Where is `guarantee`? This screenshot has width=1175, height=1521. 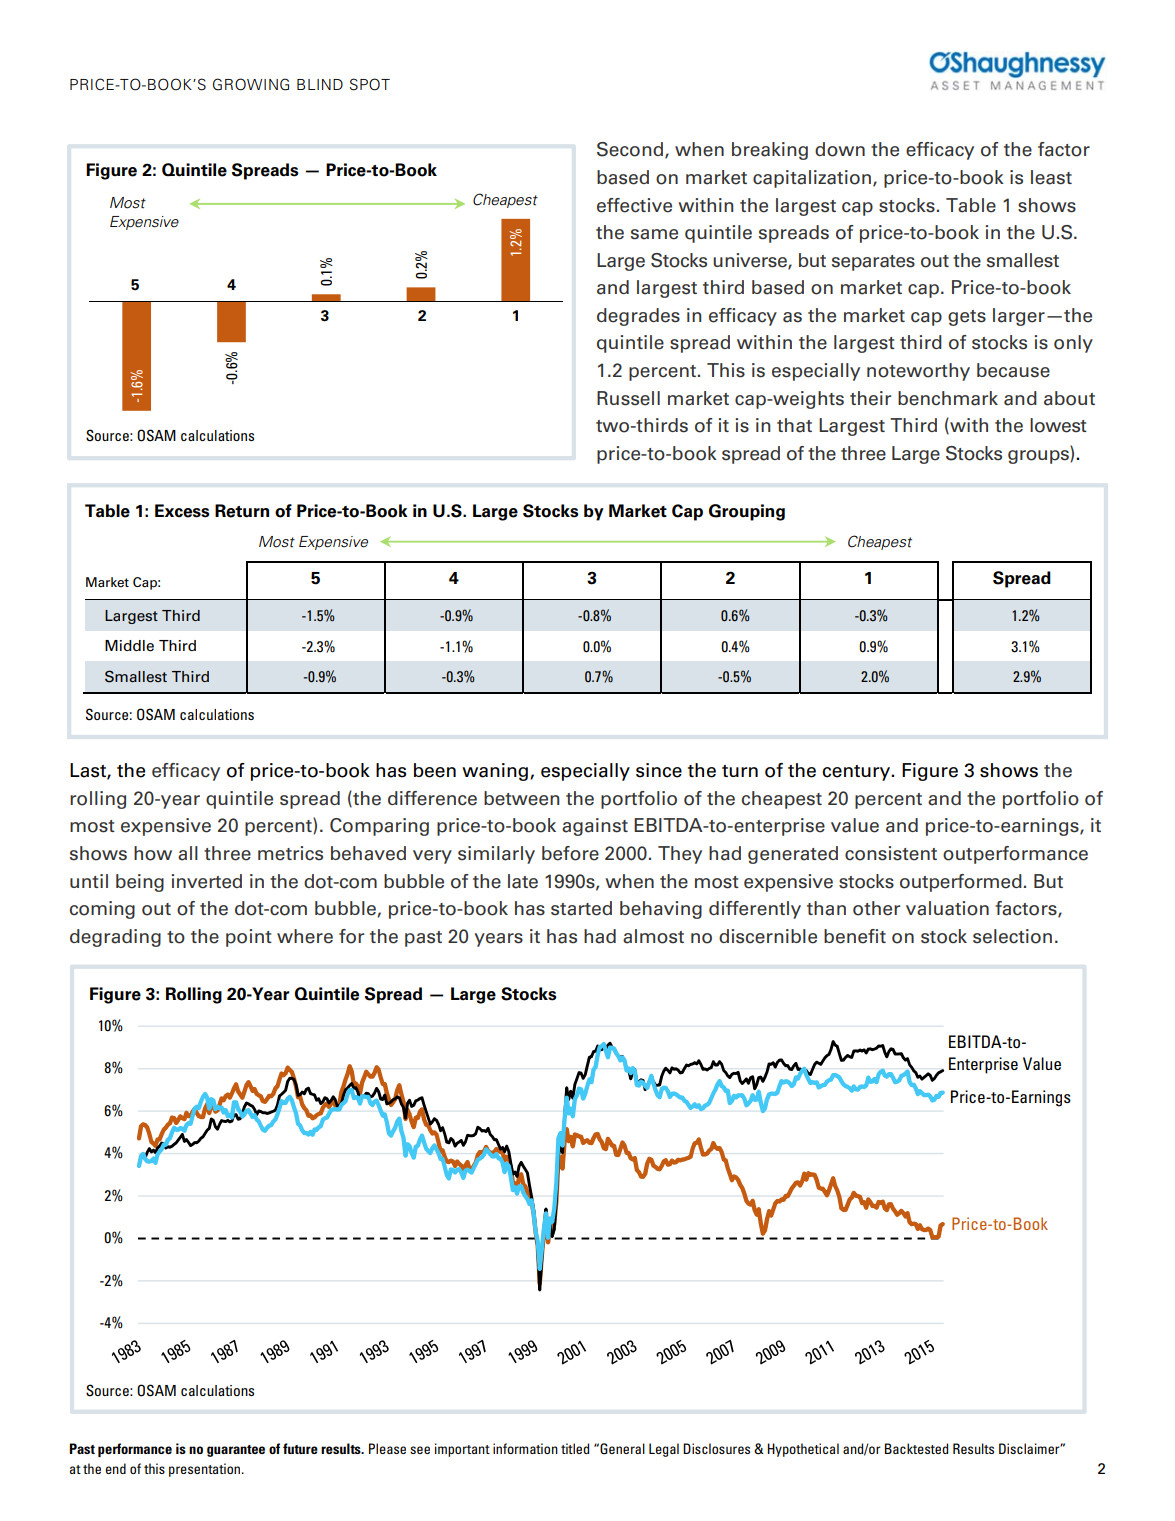
guarantee is located at coordinates (236, 1451).
